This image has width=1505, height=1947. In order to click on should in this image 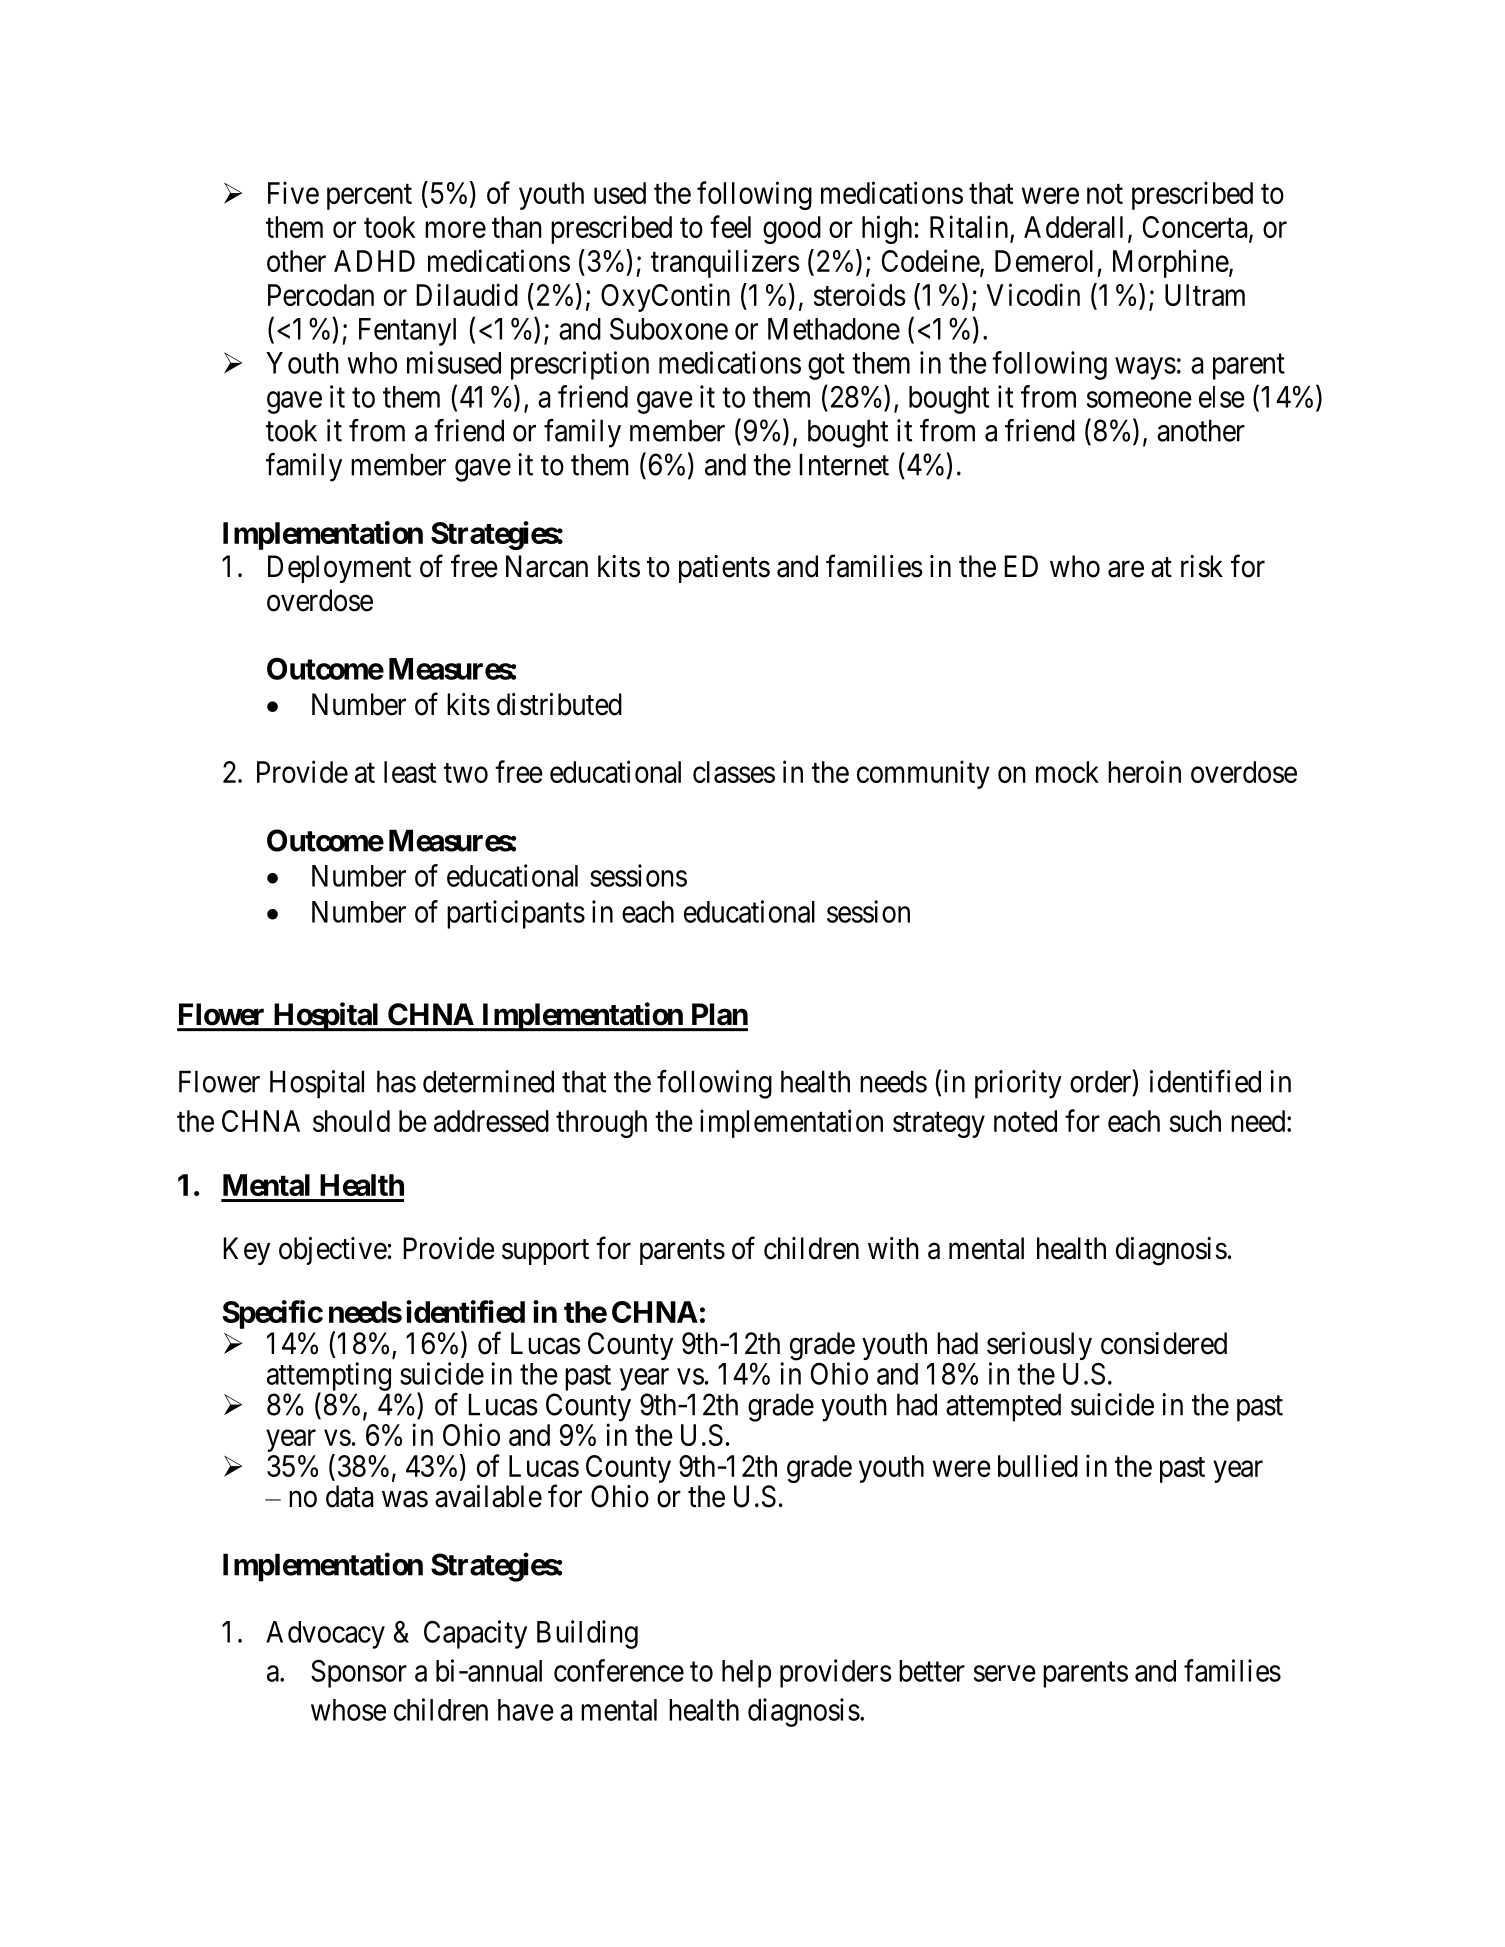, I will do `click(351, 1121)`.
